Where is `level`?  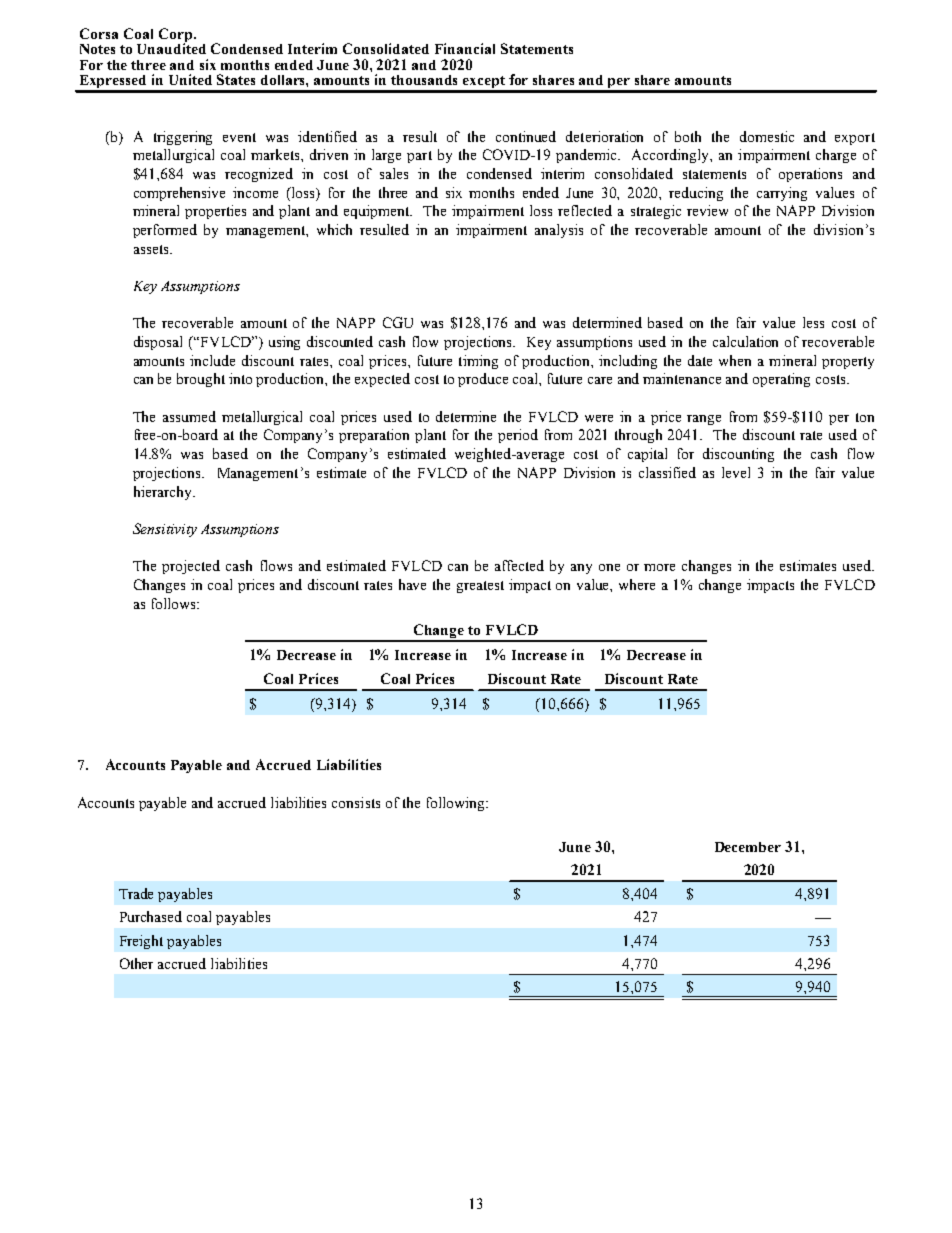
level is located at coordinates (736, 472).
